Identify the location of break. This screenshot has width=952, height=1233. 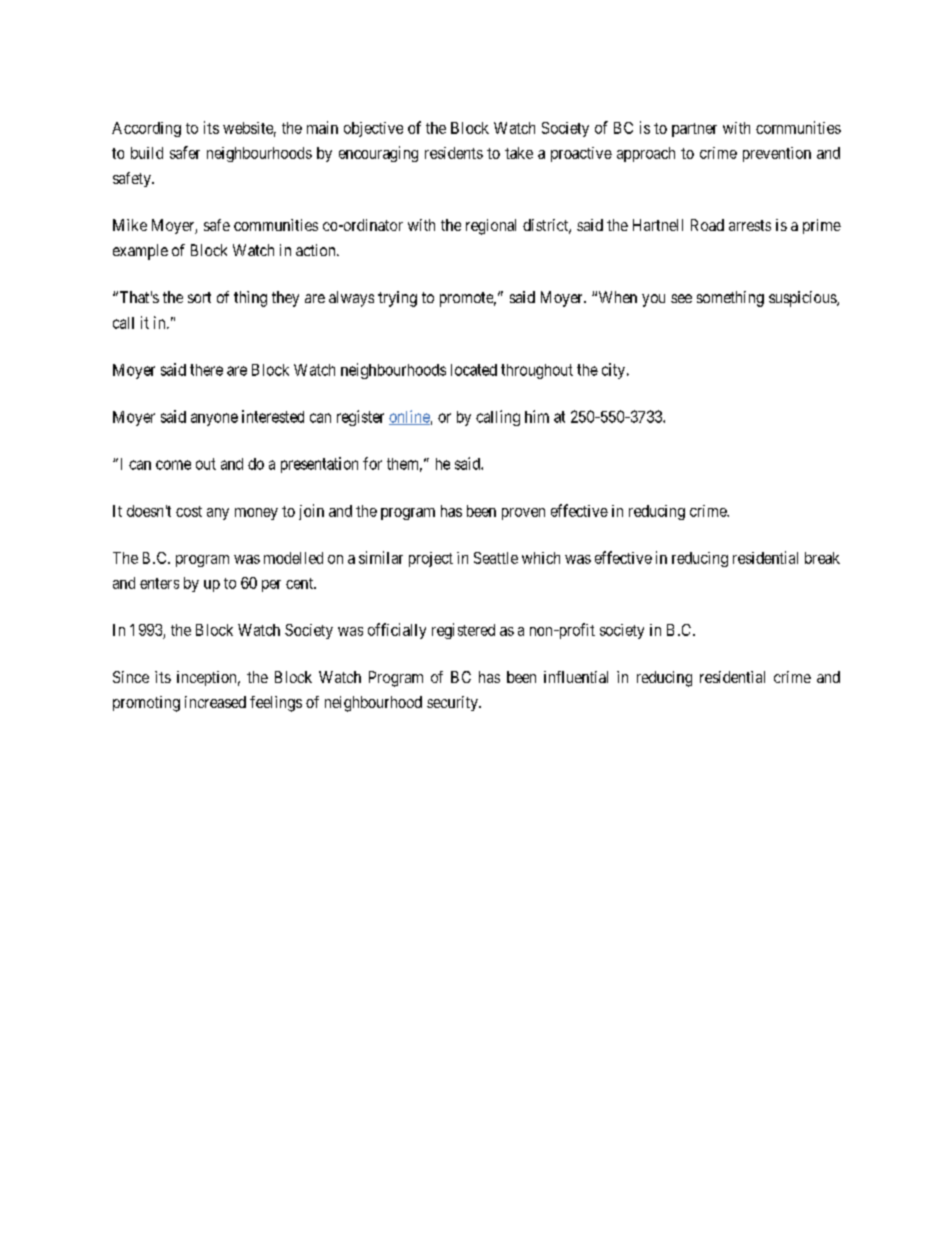
(822, 558).
